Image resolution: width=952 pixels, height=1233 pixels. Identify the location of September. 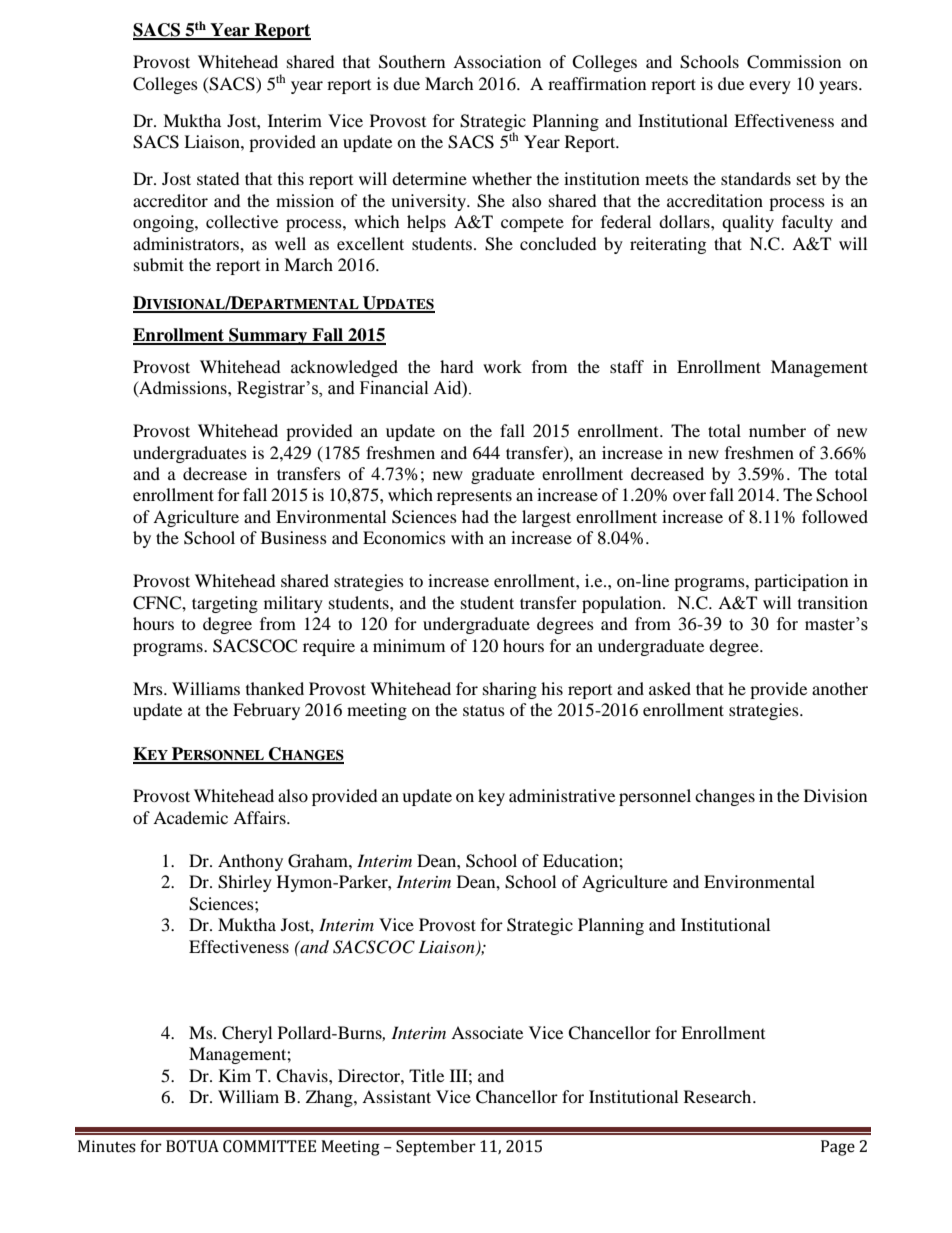
(436, 1148).
